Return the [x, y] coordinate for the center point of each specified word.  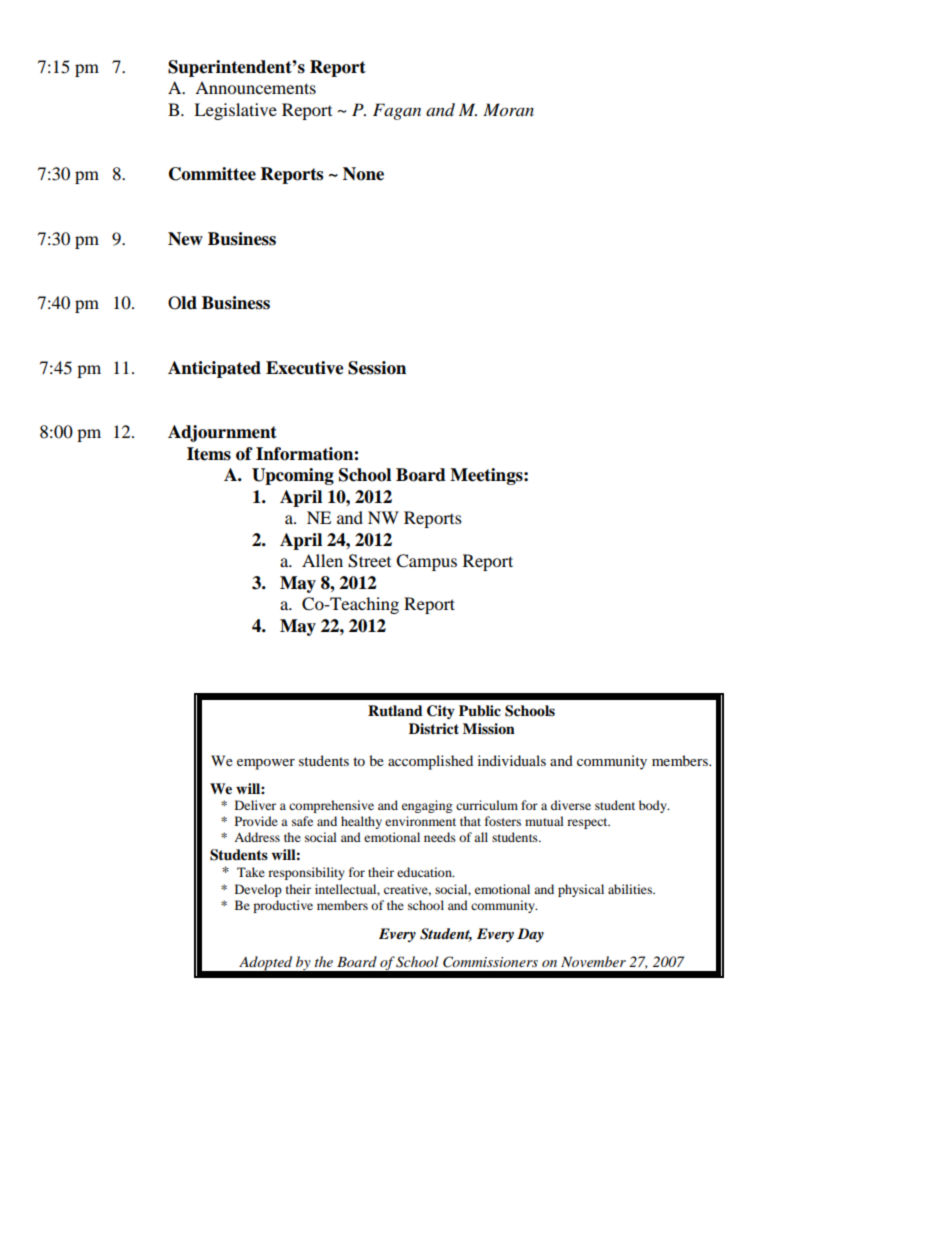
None [363, 174]
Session [377, 368]
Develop [258, 890]
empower [266, 764]
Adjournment [222, 433]
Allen [322, 560]
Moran [508, 110]
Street [369, 561]
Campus [426, 562]
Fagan [397, 111]
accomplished [430, 762]
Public [480, 711]
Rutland [395, 711]
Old [182, 303]
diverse [571, 805]
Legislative [235, 111]
